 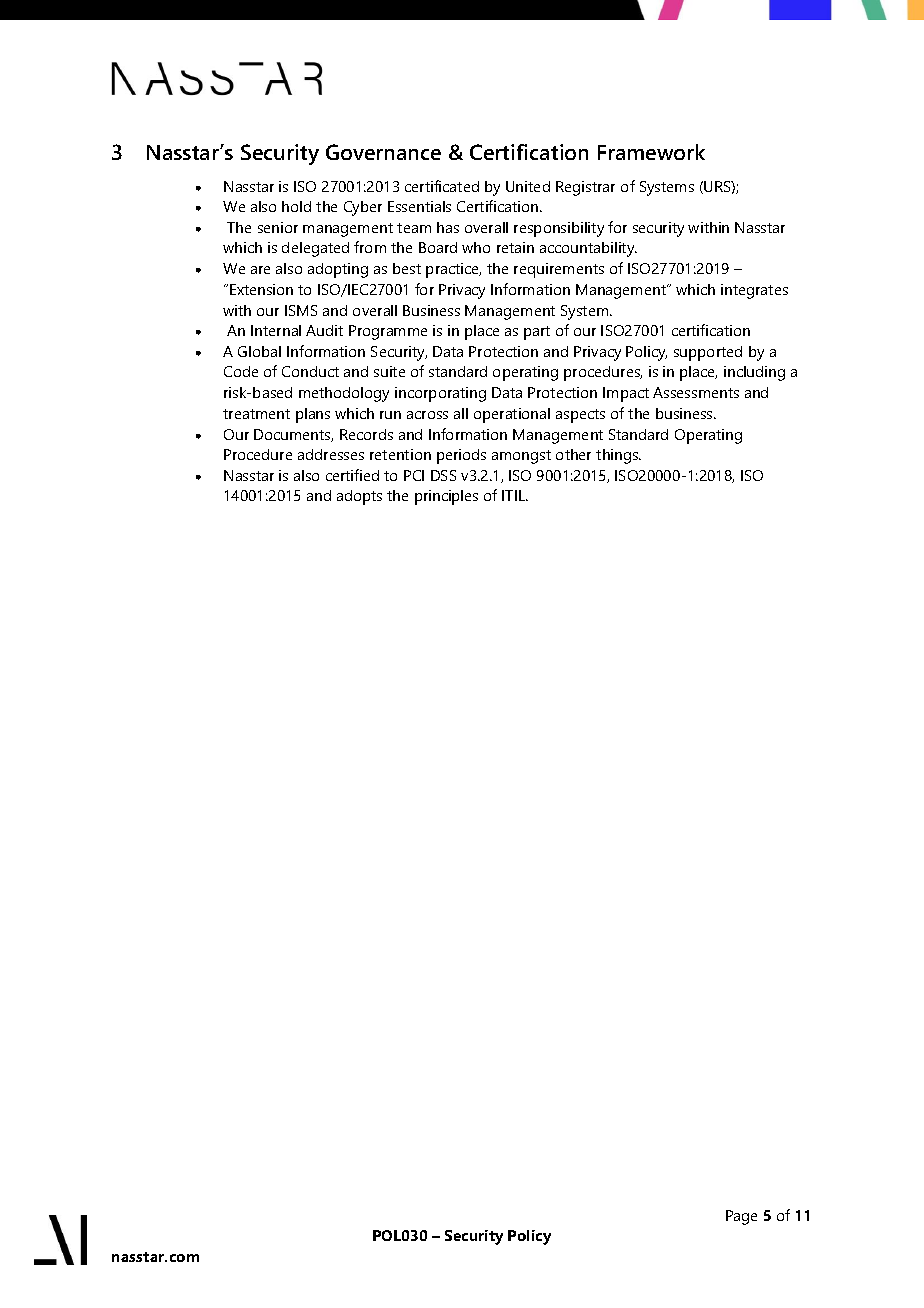 What do you see at coordinates (651, 152) in the screenshot?
I see `Framework` at bounding box center [651, 152].
